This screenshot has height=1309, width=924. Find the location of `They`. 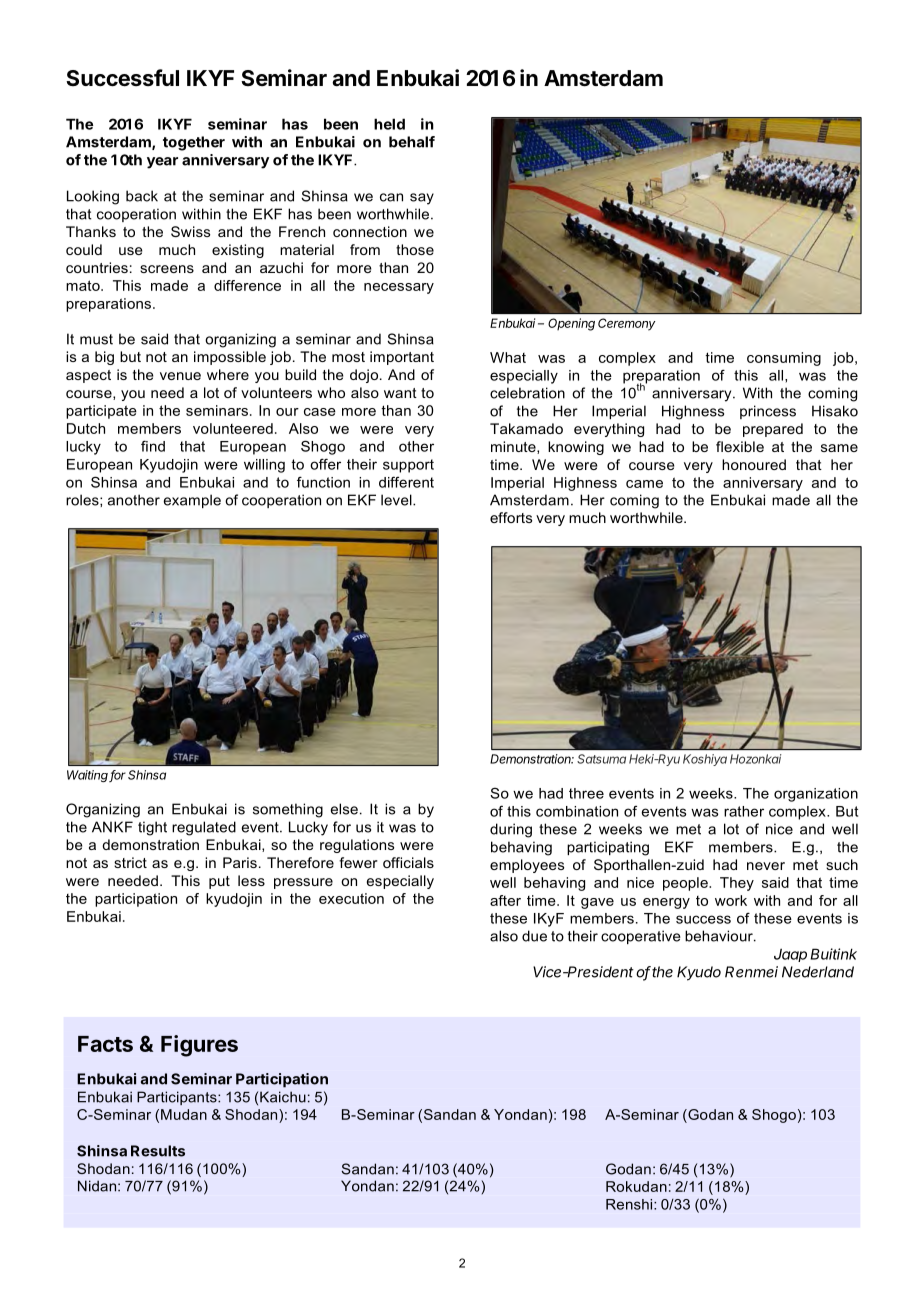

They is located at coordinates (737, 884).
